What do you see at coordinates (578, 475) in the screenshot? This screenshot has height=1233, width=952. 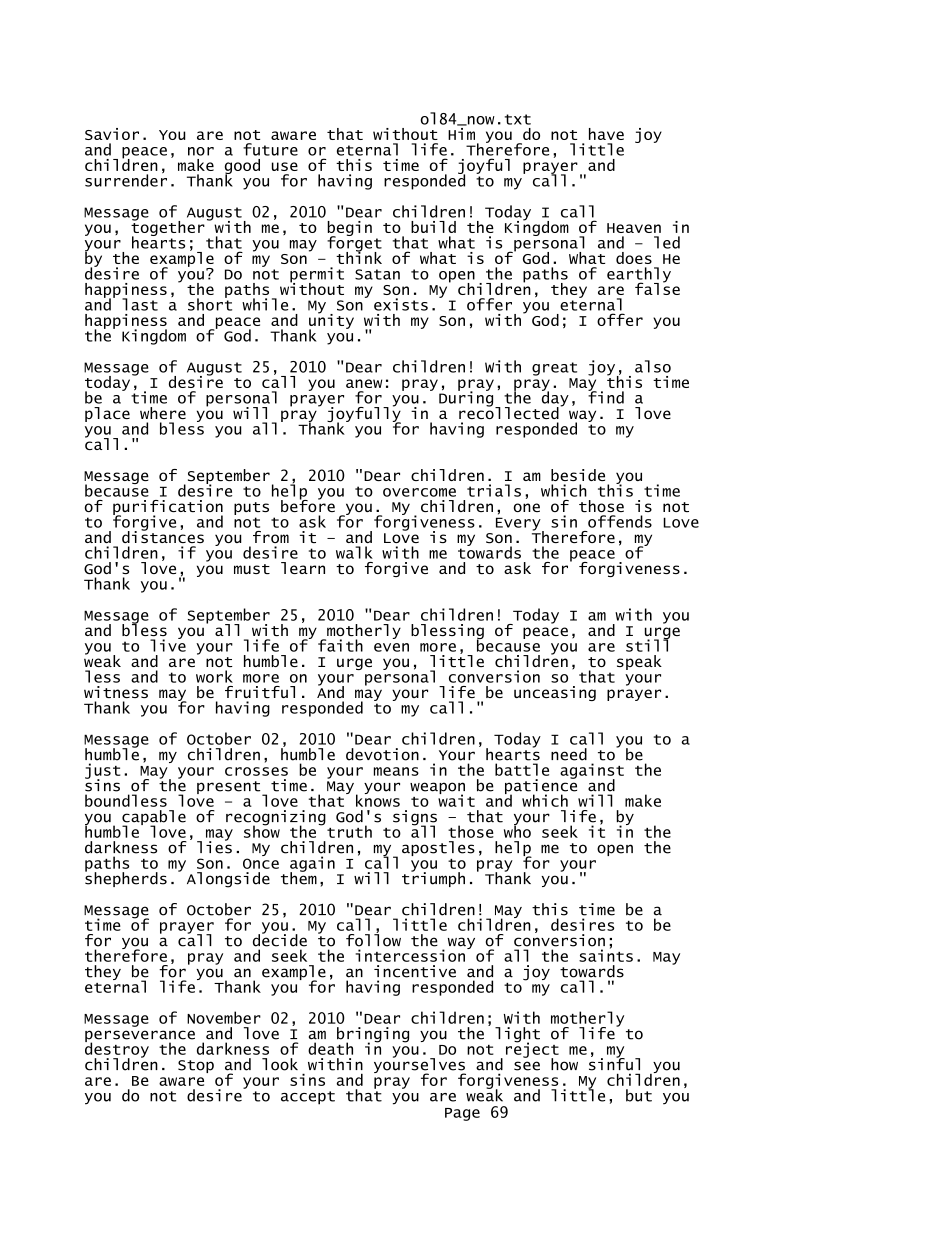 I see `beside` at bounding box center [578, 475].
